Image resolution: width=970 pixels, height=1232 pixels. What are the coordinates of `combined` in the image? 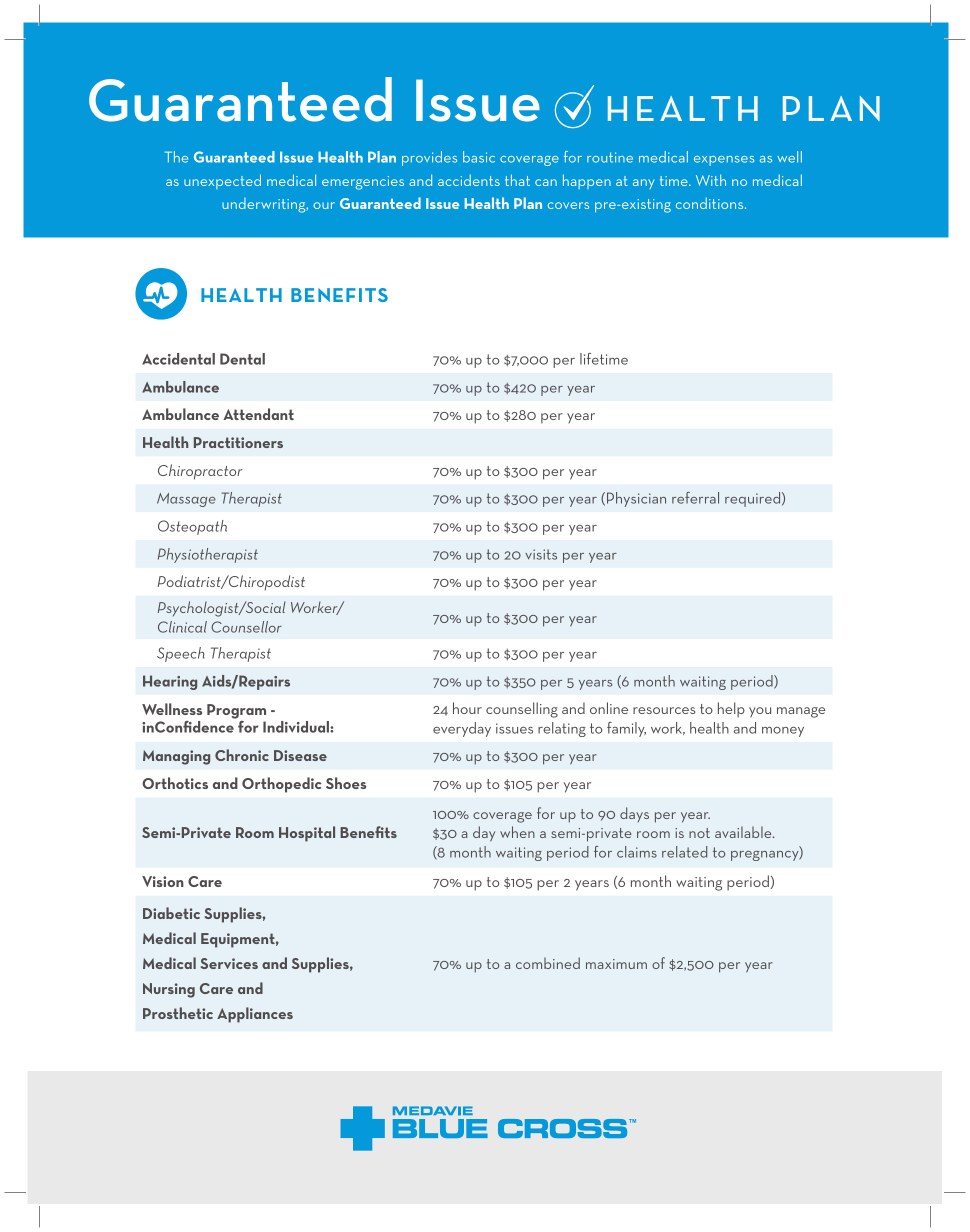 It's located at (548, 963).
